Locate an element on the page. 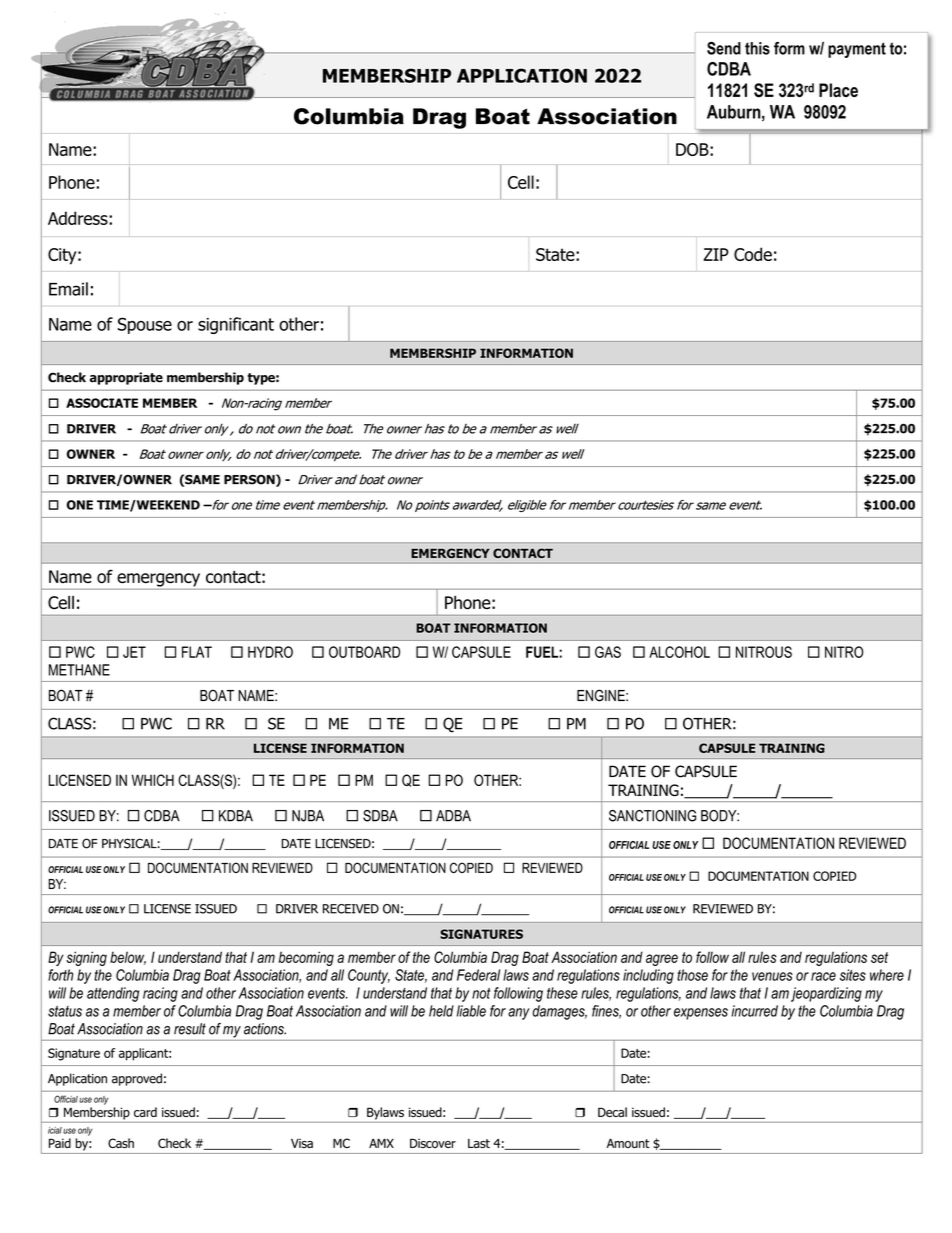 The image size is (952, 1233). JET is located at coordinates (134, 652).
